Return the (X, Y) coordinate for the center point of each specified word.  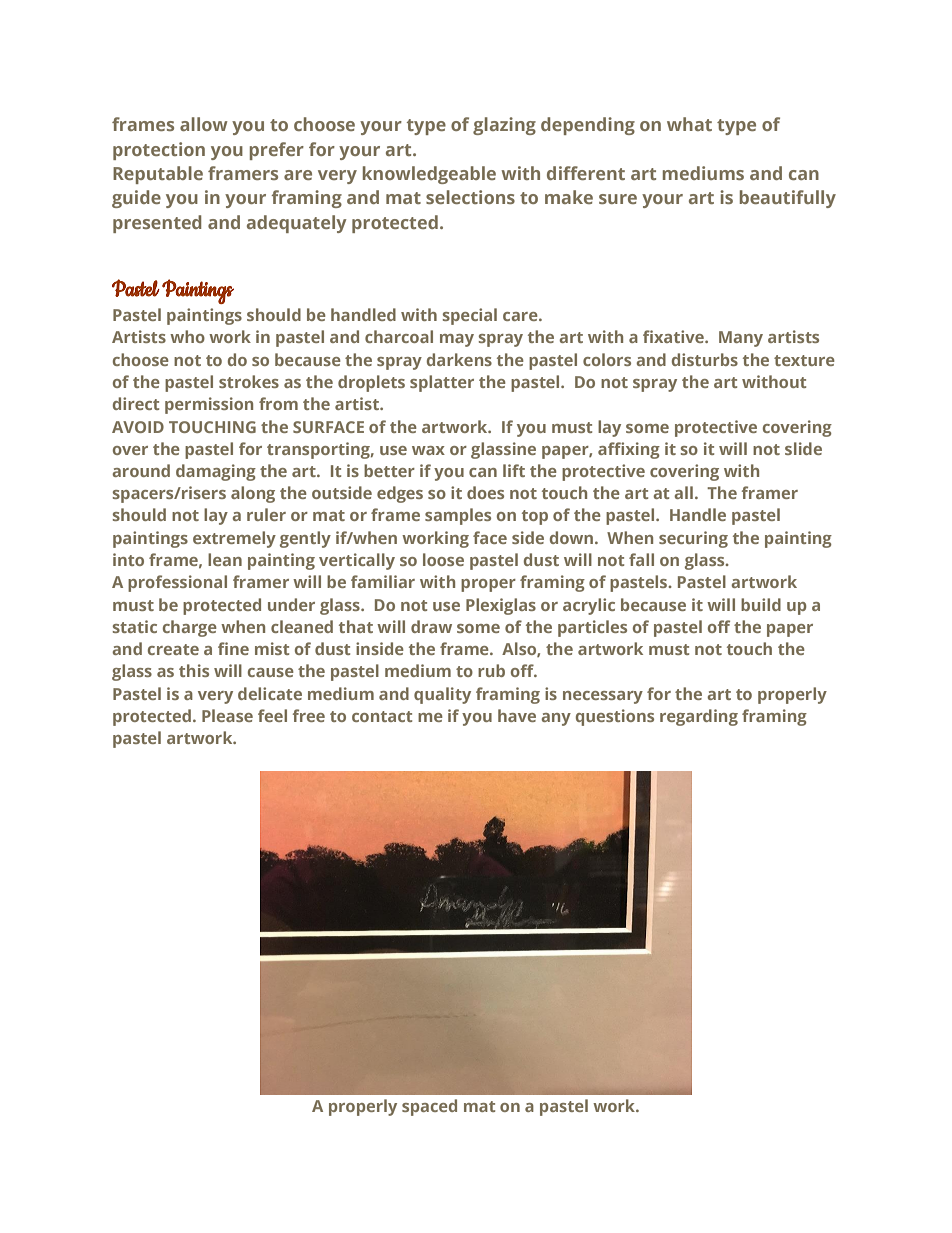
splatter (442, 383)
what (689, 124)
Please (227, 715)
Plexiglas (501, 606)
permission (209, 405)
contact (382, 716)
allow (204, 124)
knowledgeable (429, 175)
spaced (429, 1107)
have (517, 715)
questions (615, 717)
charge (190, 628)
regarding (699, 717)
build (761, 604)
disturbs (705, 359)
